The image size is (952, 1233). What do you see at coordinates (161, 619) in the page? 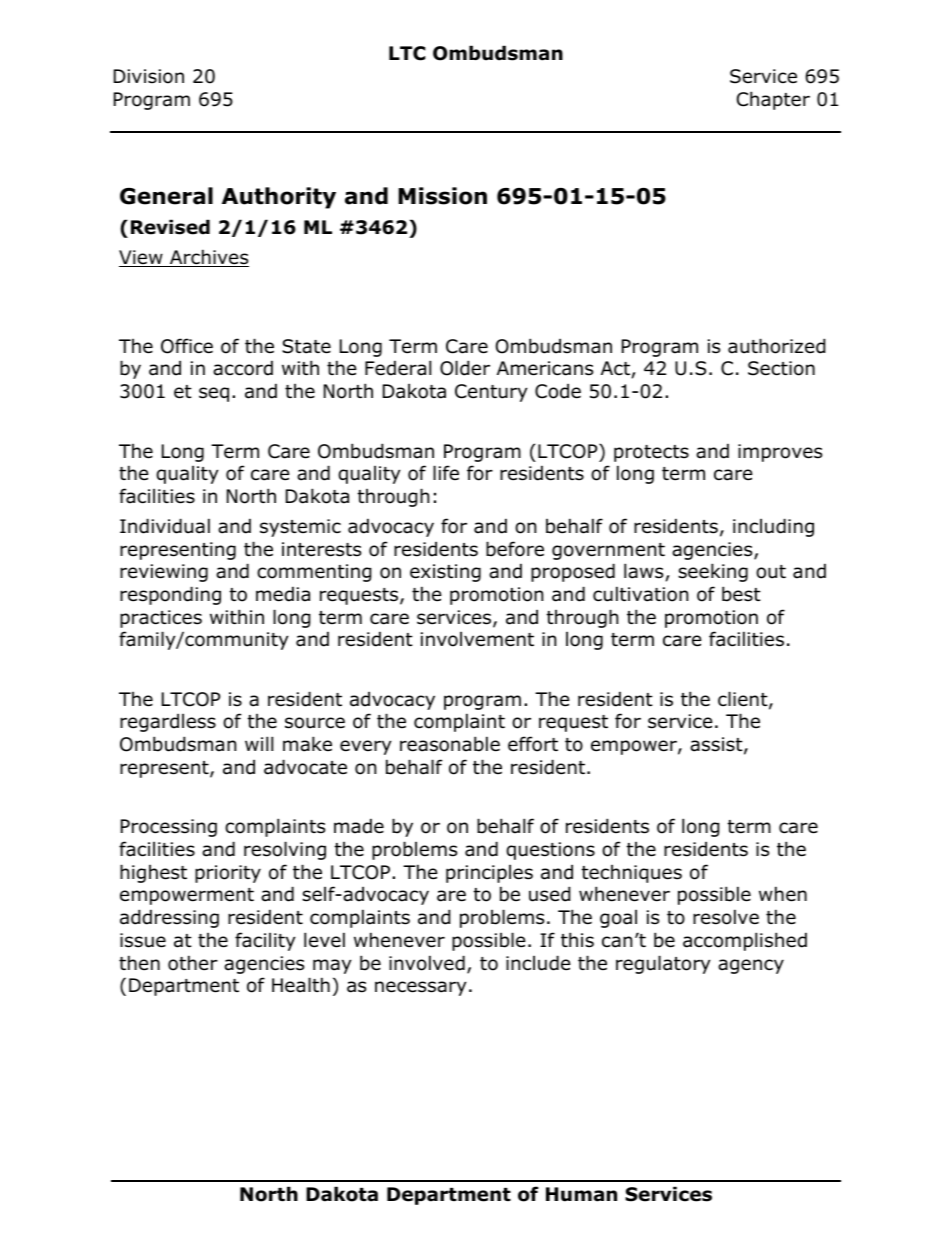
I see `practices` at bounding box center [161, 619].
